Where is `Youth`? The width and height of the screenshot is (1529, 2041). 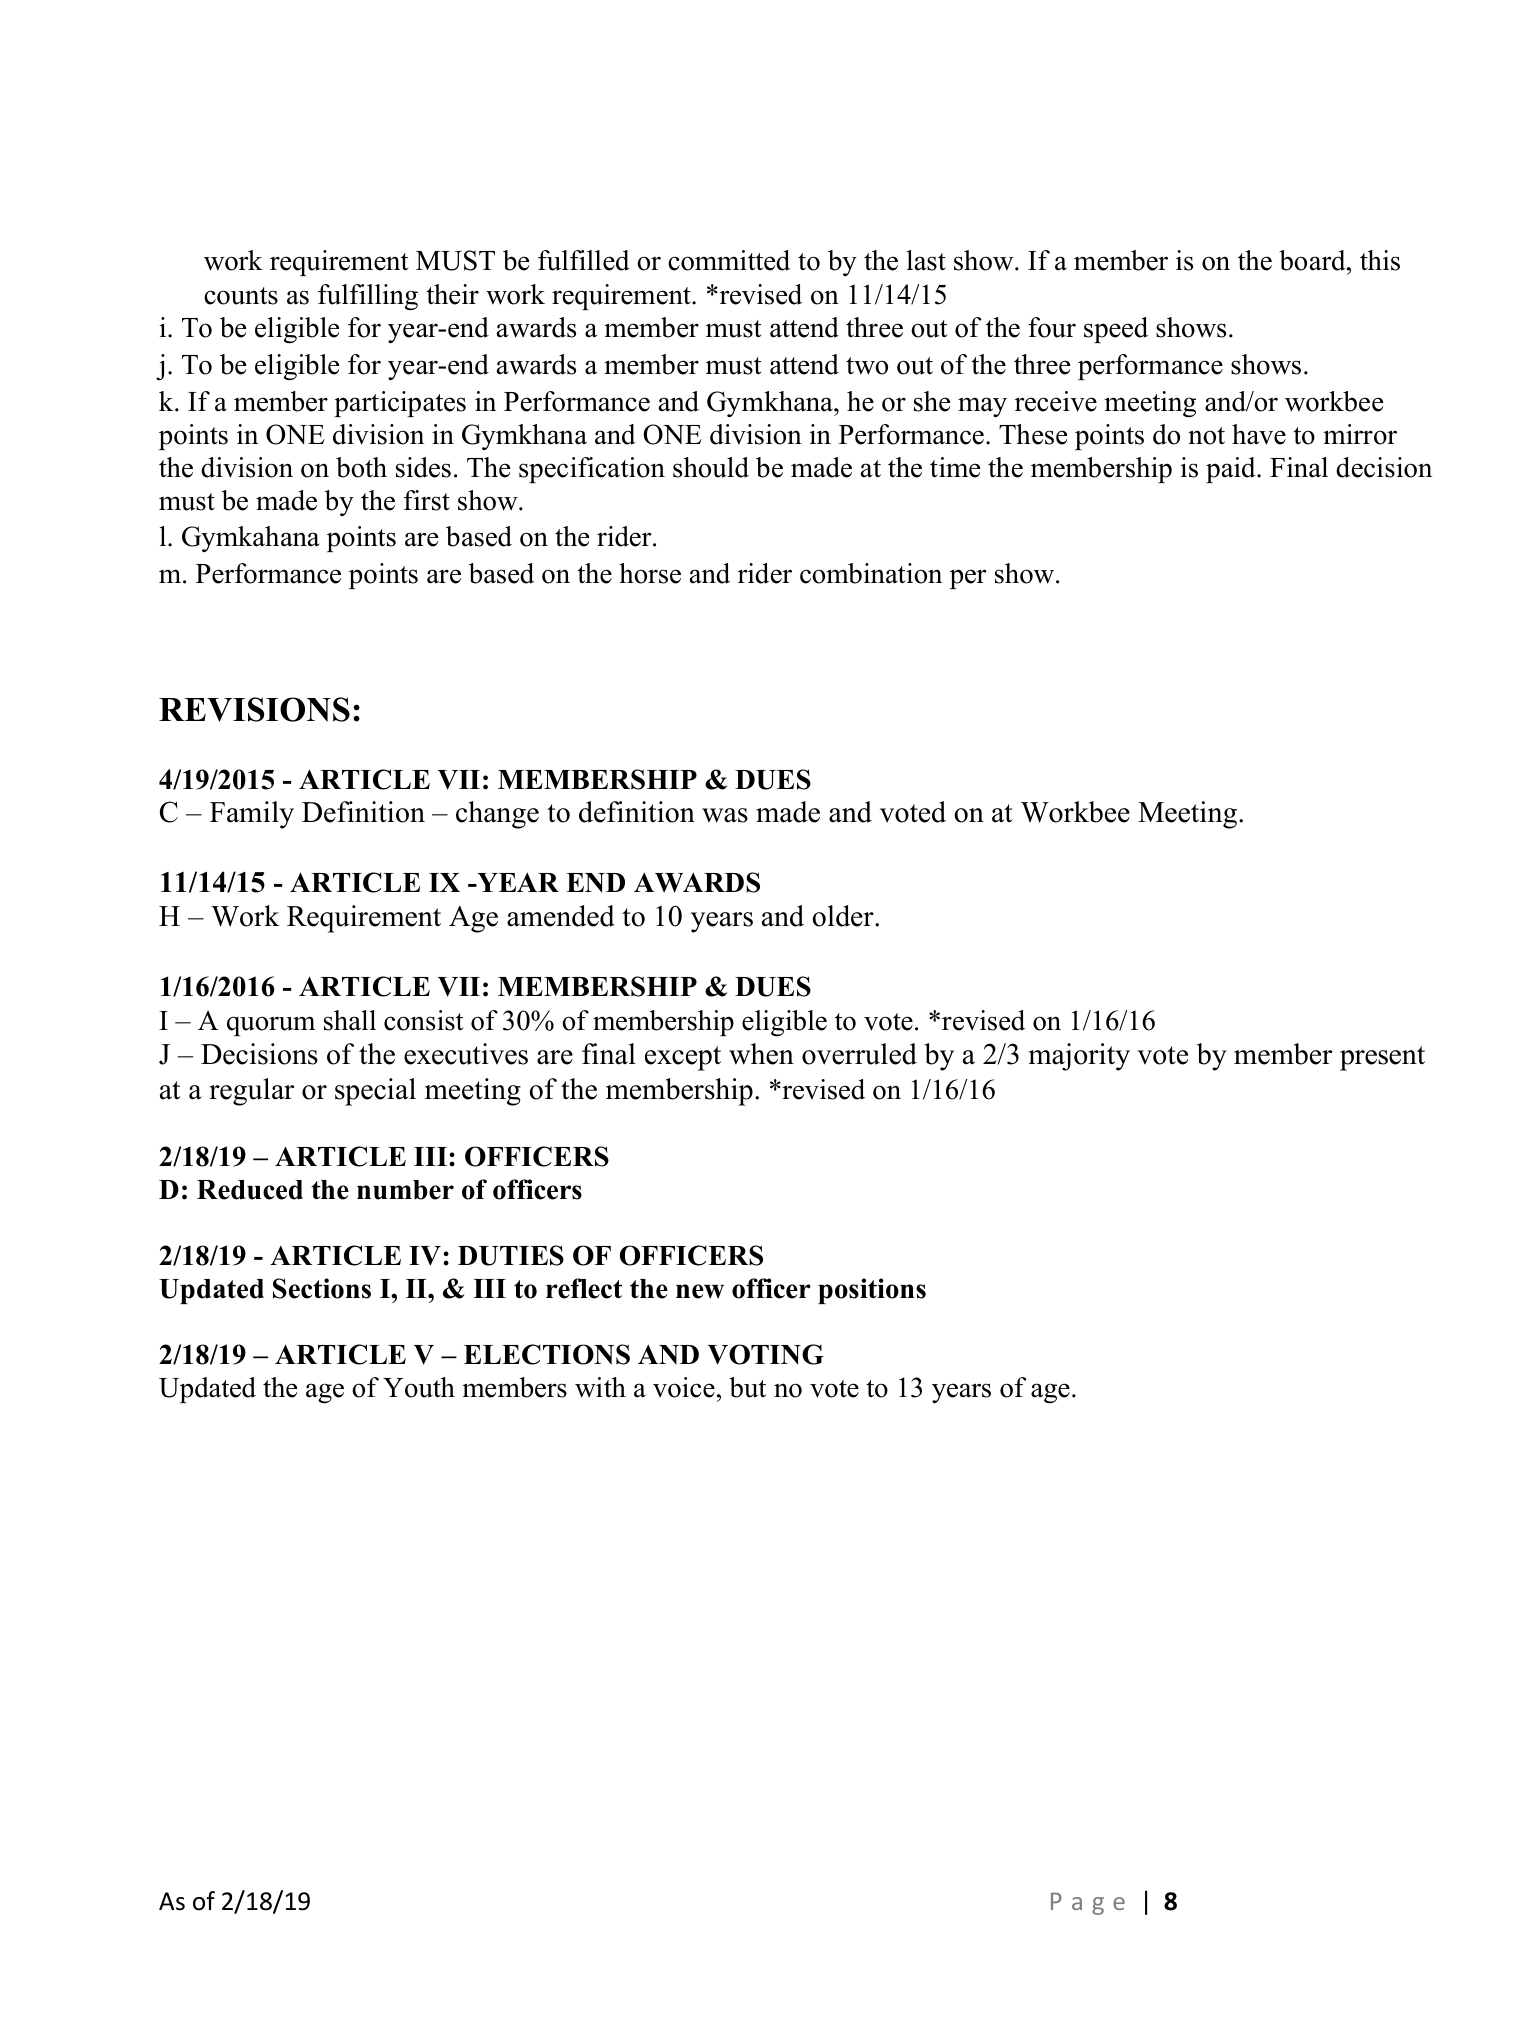
Youth is located at coordinates (419, 1387).
